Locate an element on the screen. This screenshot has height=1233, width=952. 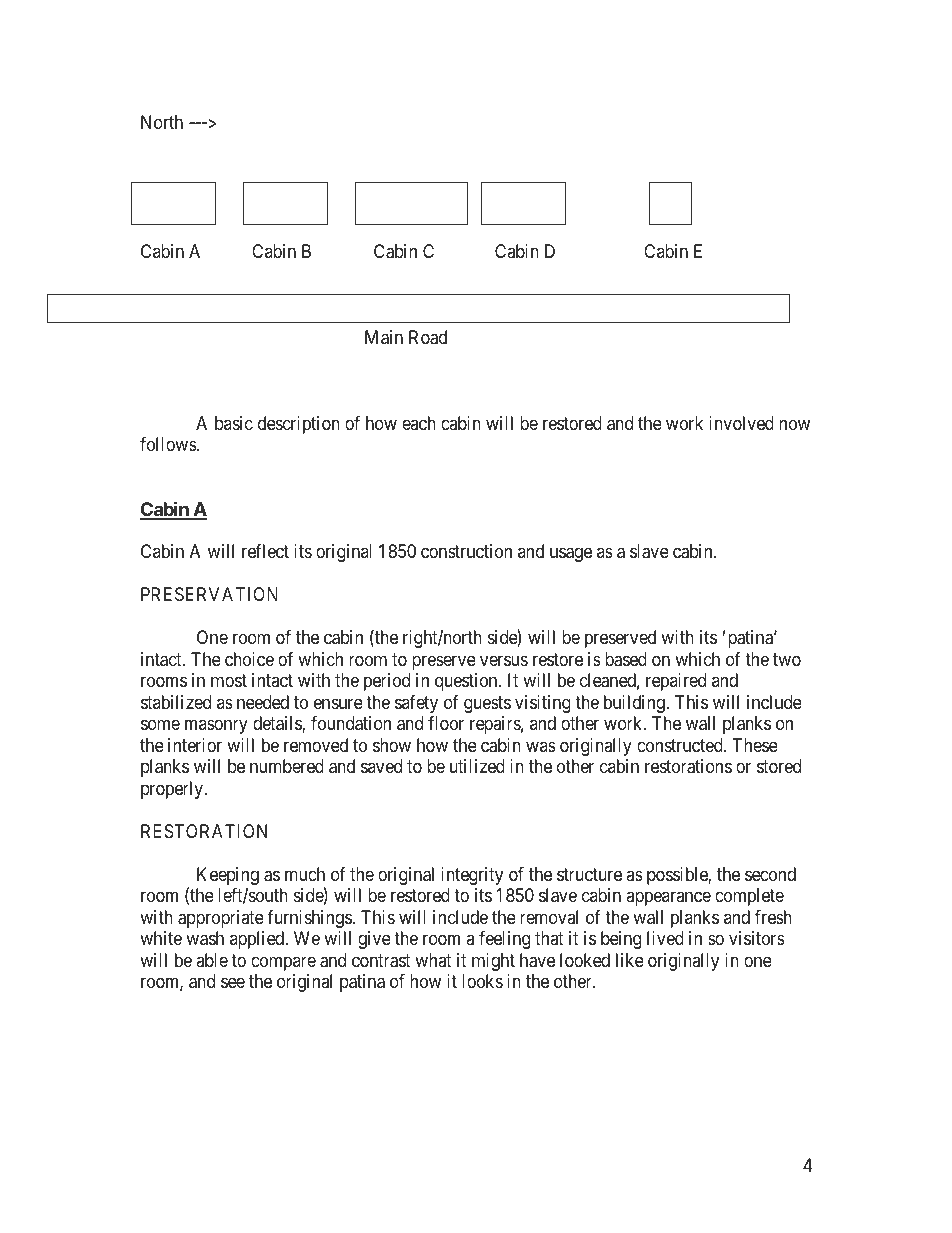
usage is located at coordinates (571, 555).
